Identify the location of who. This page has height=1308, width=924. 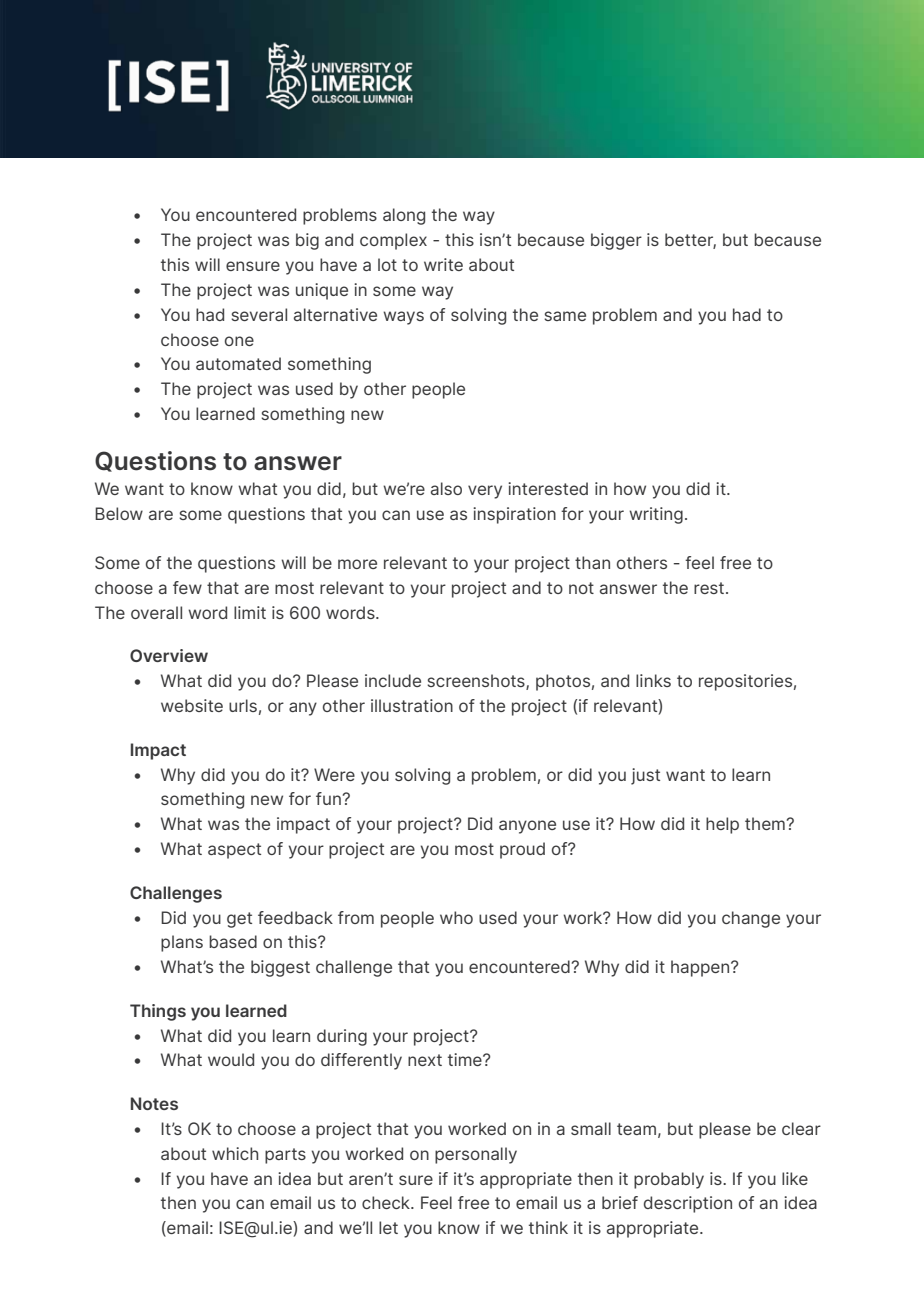
(456, 917).
